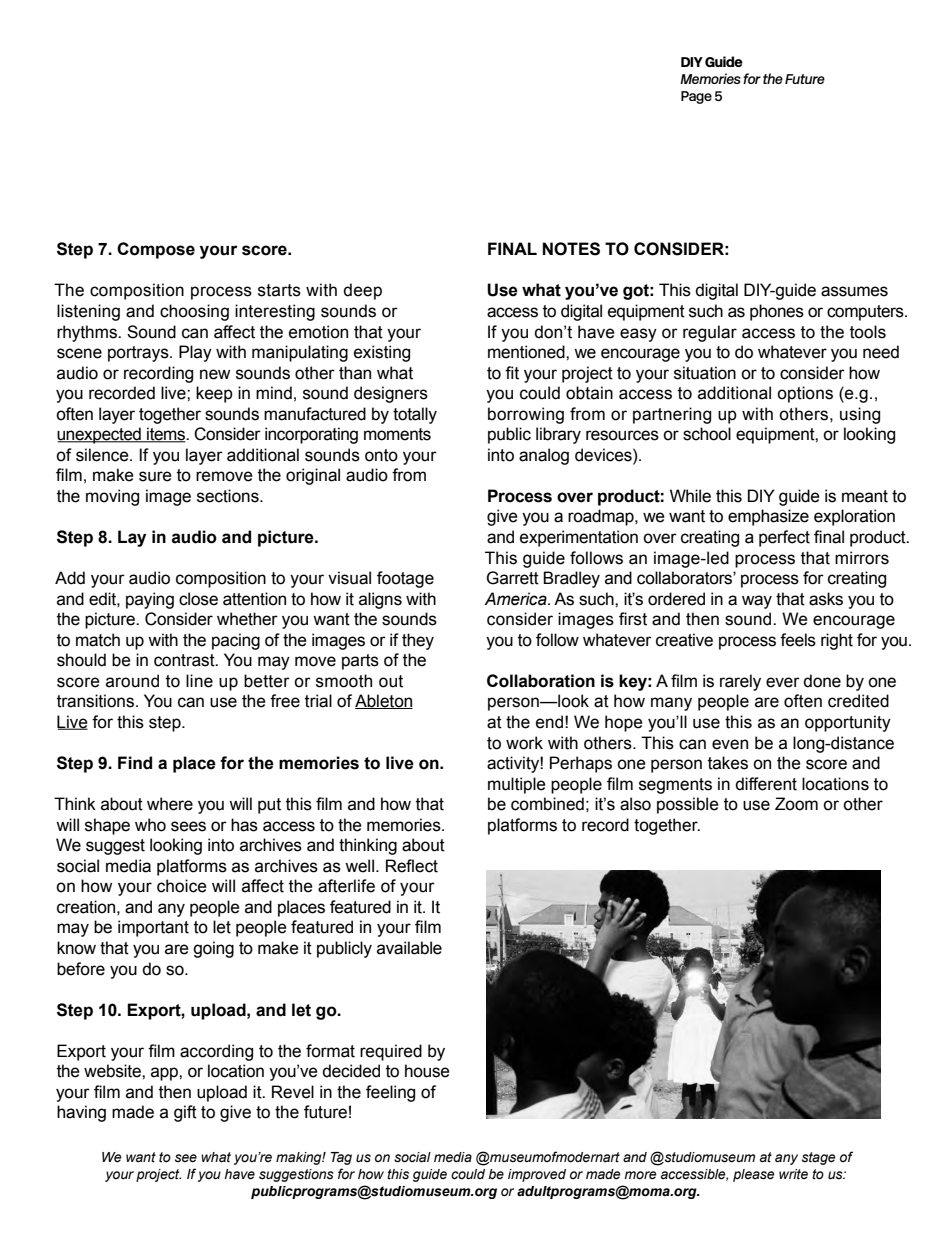  I want to click on analog, so click(544, 456).
